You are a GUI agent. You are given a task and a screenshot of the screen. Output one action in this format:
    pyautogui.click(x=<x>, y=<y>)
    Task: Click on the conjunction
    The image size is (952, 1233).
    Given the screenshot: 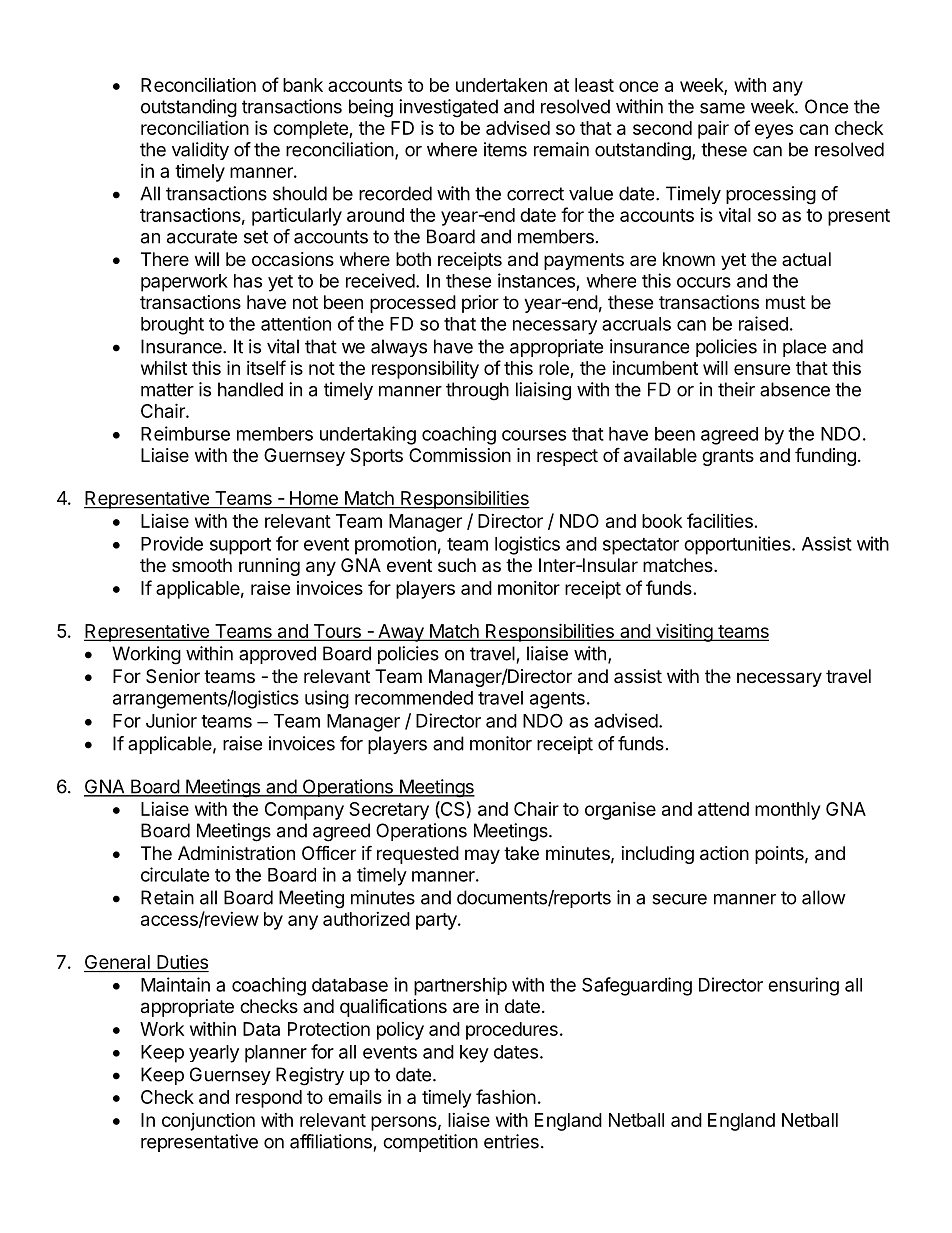 What is the action you would take?
    pyautogui.click(x=208, y=1122)
